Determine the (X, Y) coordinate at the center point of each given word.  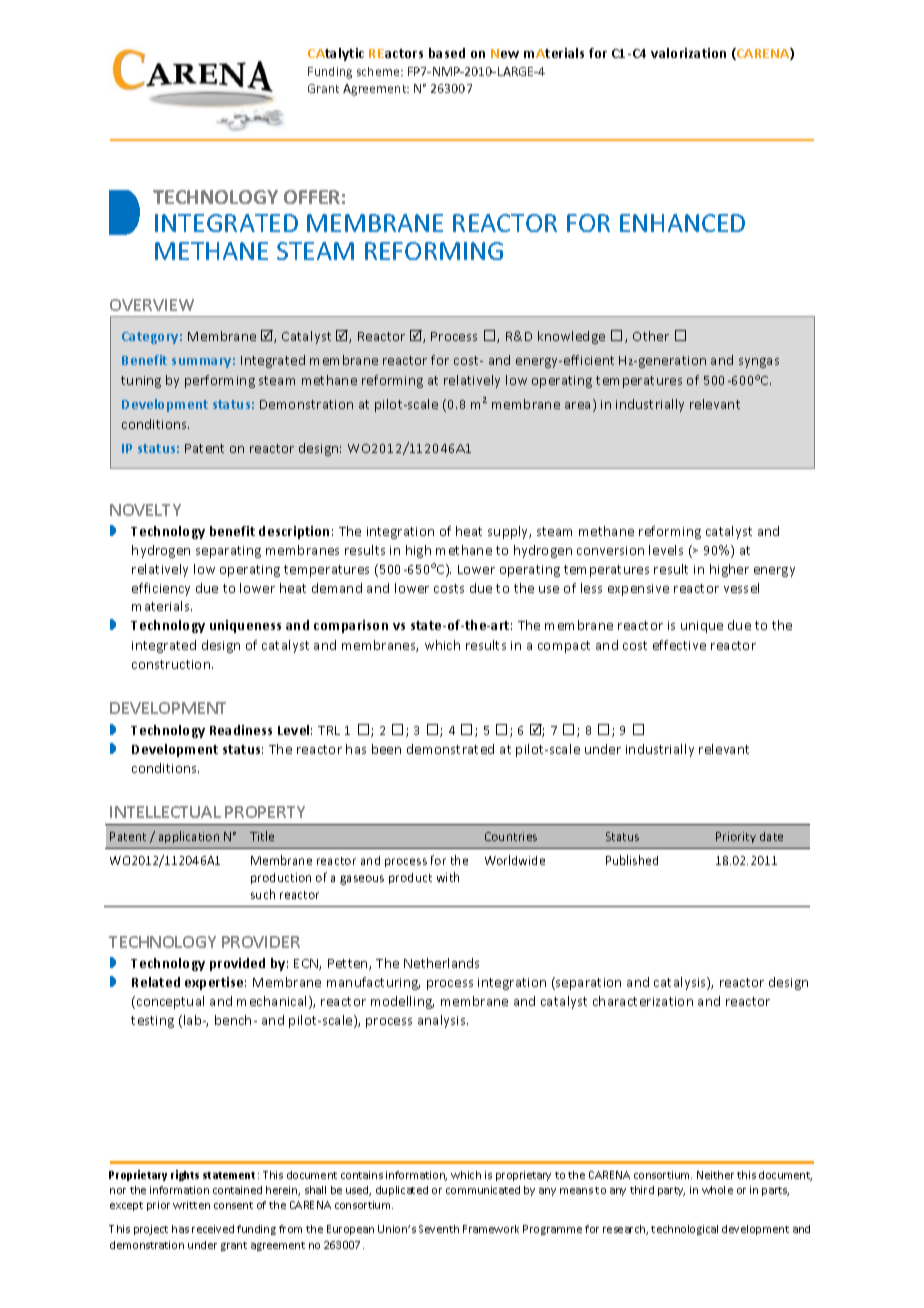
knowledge (571, 337)
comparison (351, 626)
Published (632, 860)
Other (651, 336)
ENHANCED (682, 223)
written (191, 1205)
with (448, 877)
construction (171, 664)
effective (679, 645)
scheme (379, 71)
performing (220, 381)
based (447, 53)
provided (237, 964)
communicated (483, 1190)
